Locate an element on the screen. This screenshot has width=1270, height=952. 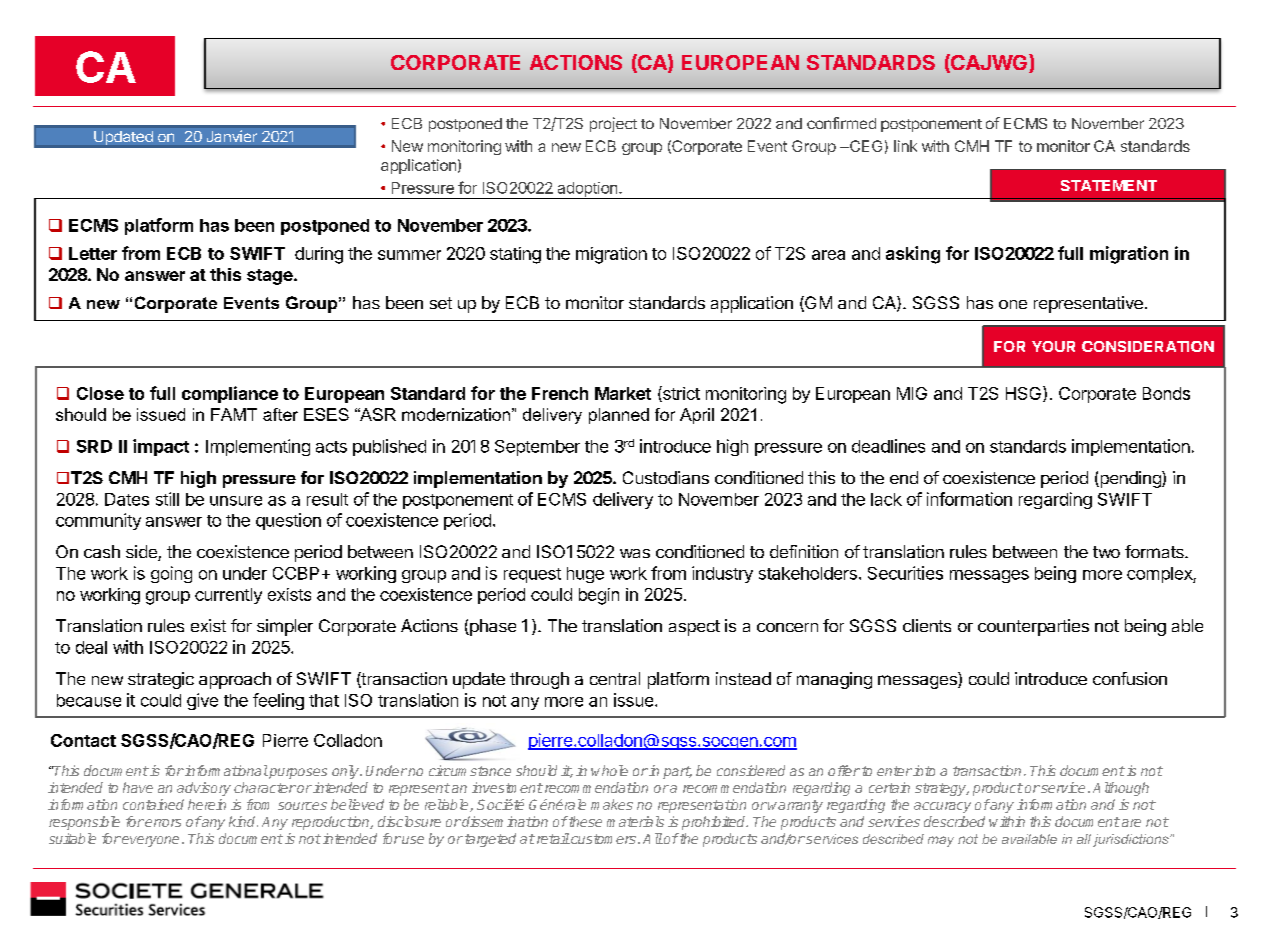
link is located at coordinates (905, 146).
